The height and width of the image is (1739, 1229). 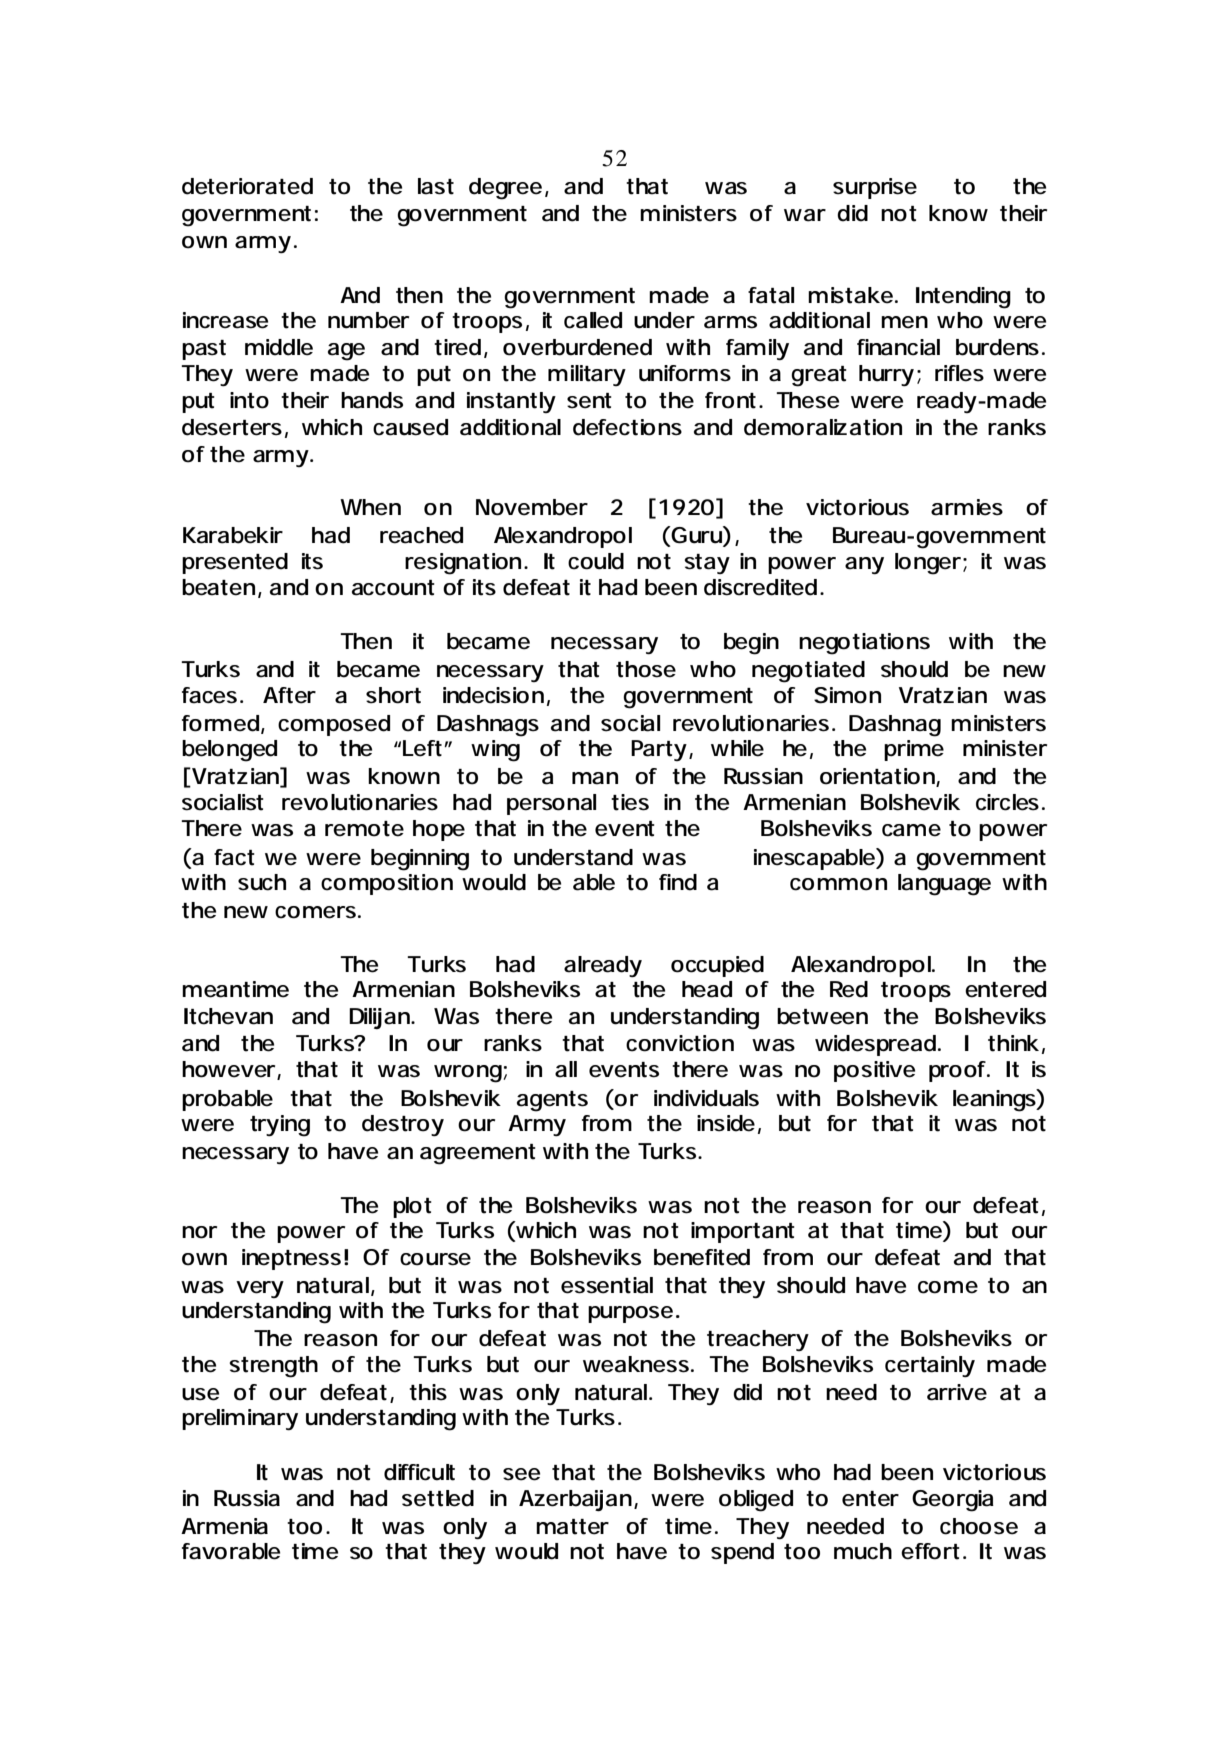 What do you see at coordinates (875, 188) in the image?
I see `surprise` at bounding box center [875, 188].
